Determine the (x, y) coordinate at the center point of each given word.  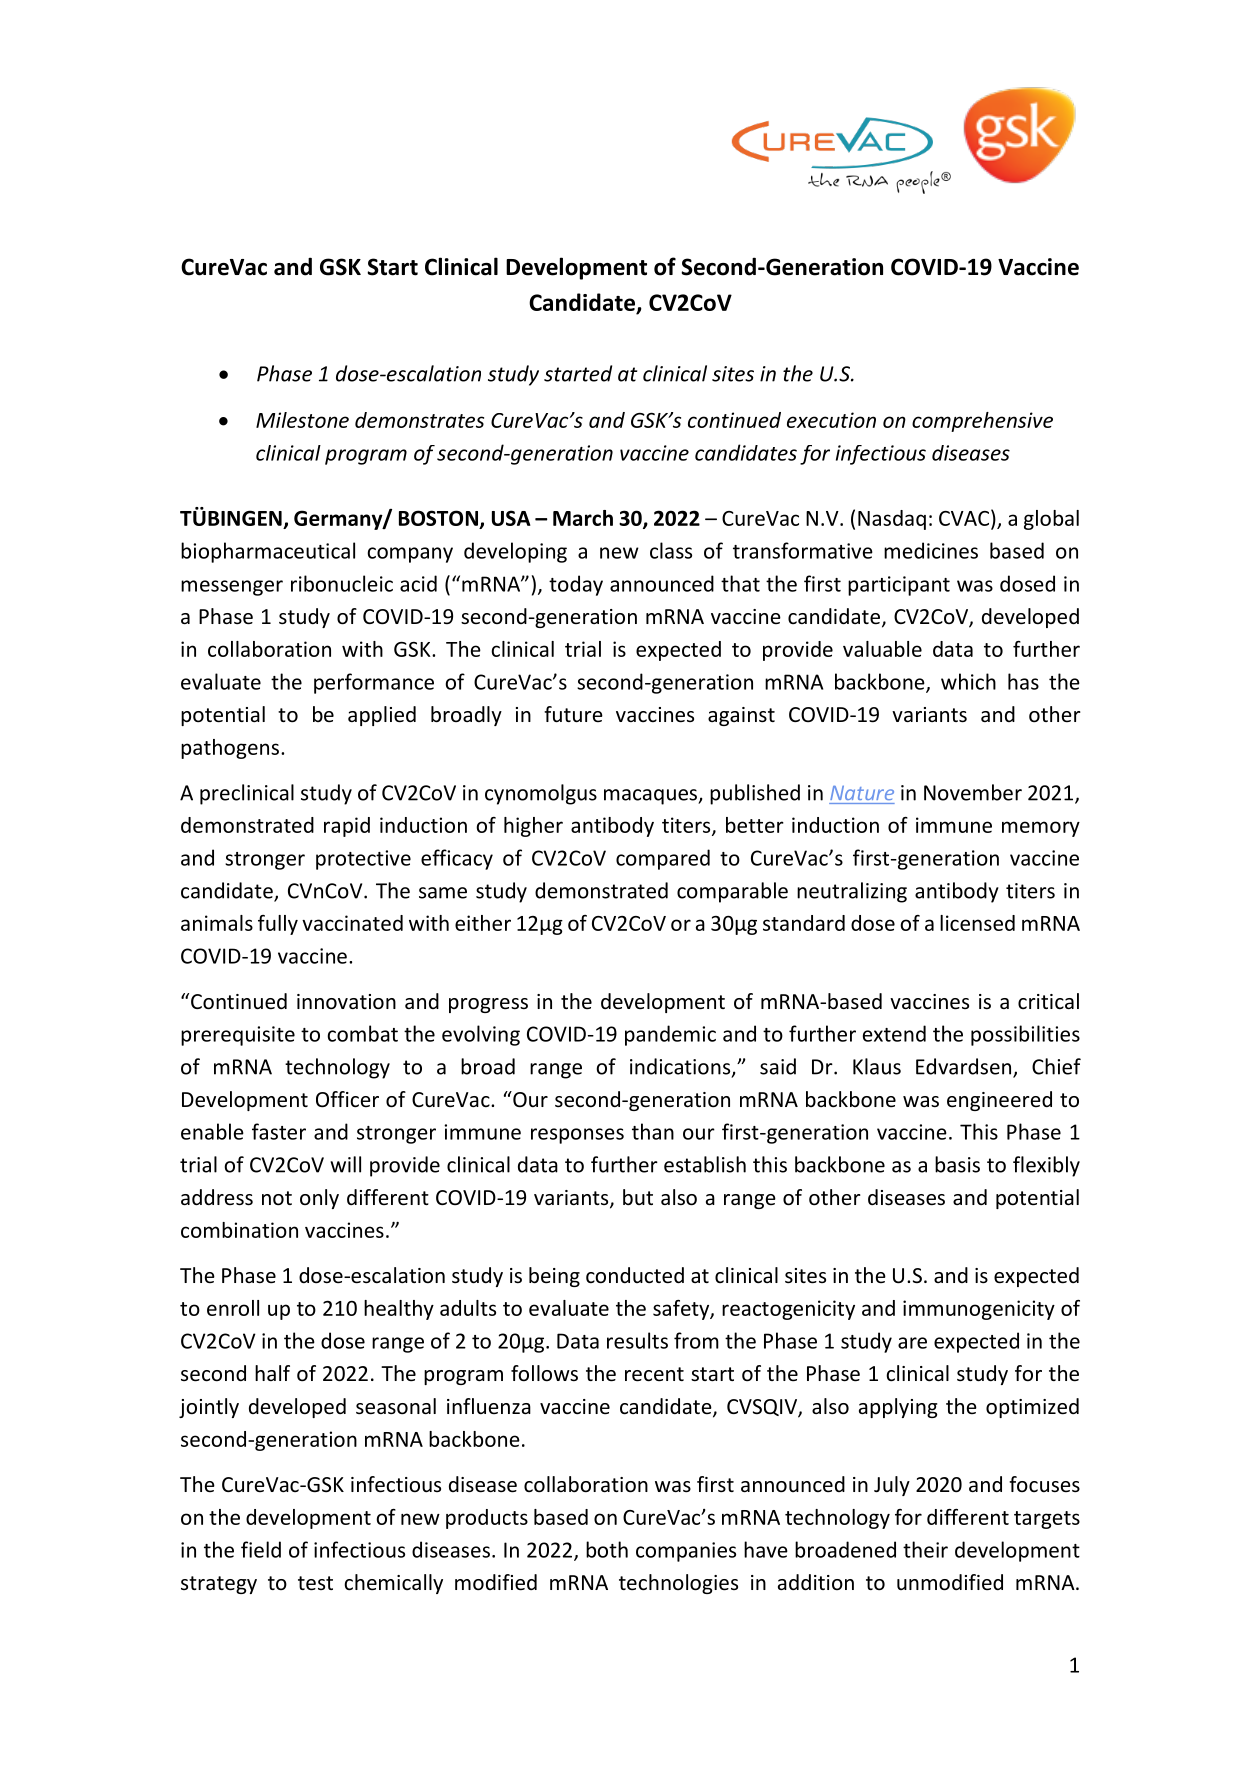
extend (894, 1033)
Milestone (302, 420)
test (315, 1583)
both (607, 1549)
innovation (346, 1002)
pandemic (670, 1035)
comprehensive (982, 422)
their (925, 1549)
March (583, 518)
